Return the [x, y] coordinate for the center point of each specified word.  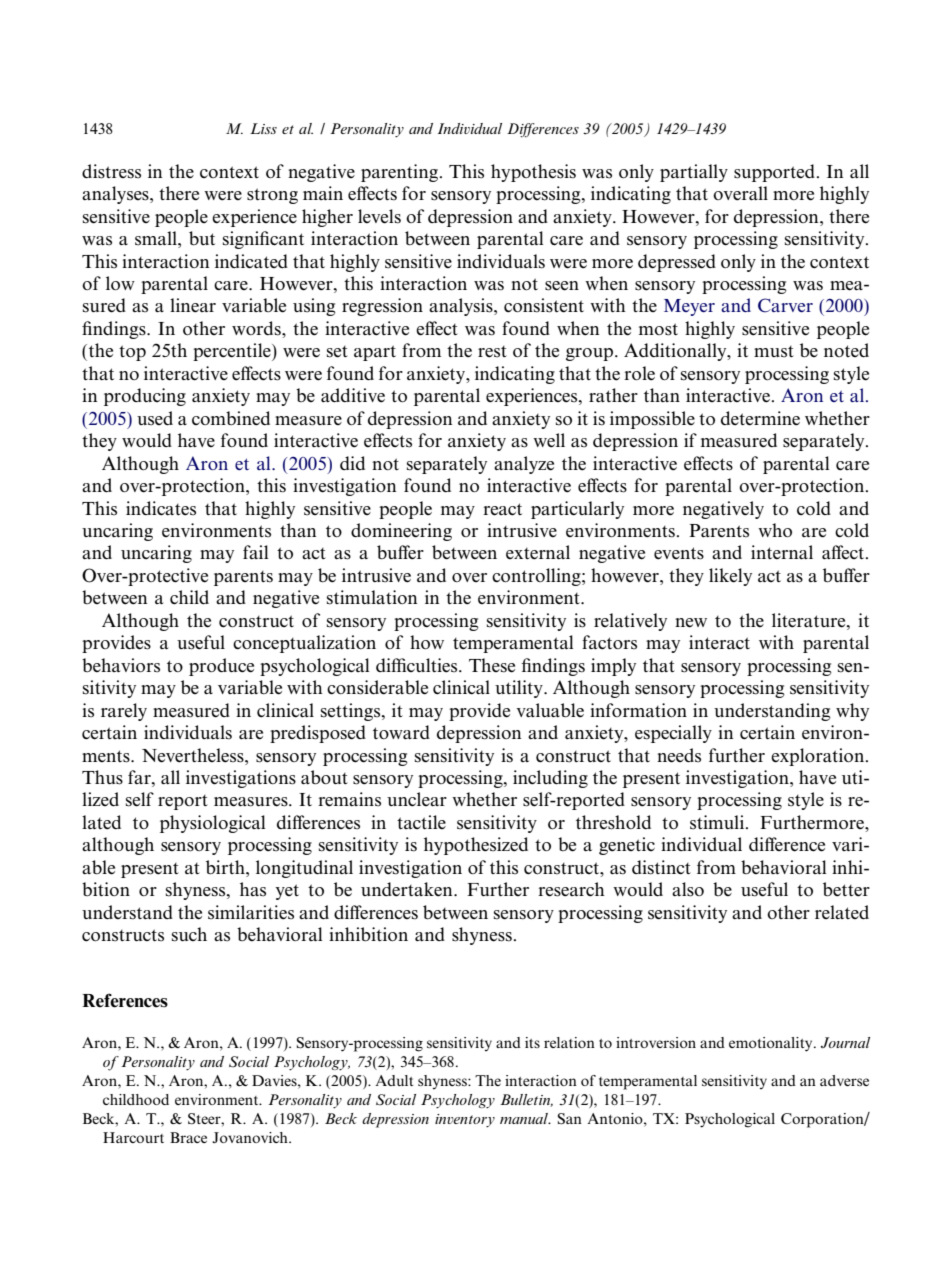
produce [221, 667]
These [492, 665]
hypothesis [533, 173]
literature [810, 620]
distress [111, 171]
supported [776, 173]
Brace [188, 1137]
